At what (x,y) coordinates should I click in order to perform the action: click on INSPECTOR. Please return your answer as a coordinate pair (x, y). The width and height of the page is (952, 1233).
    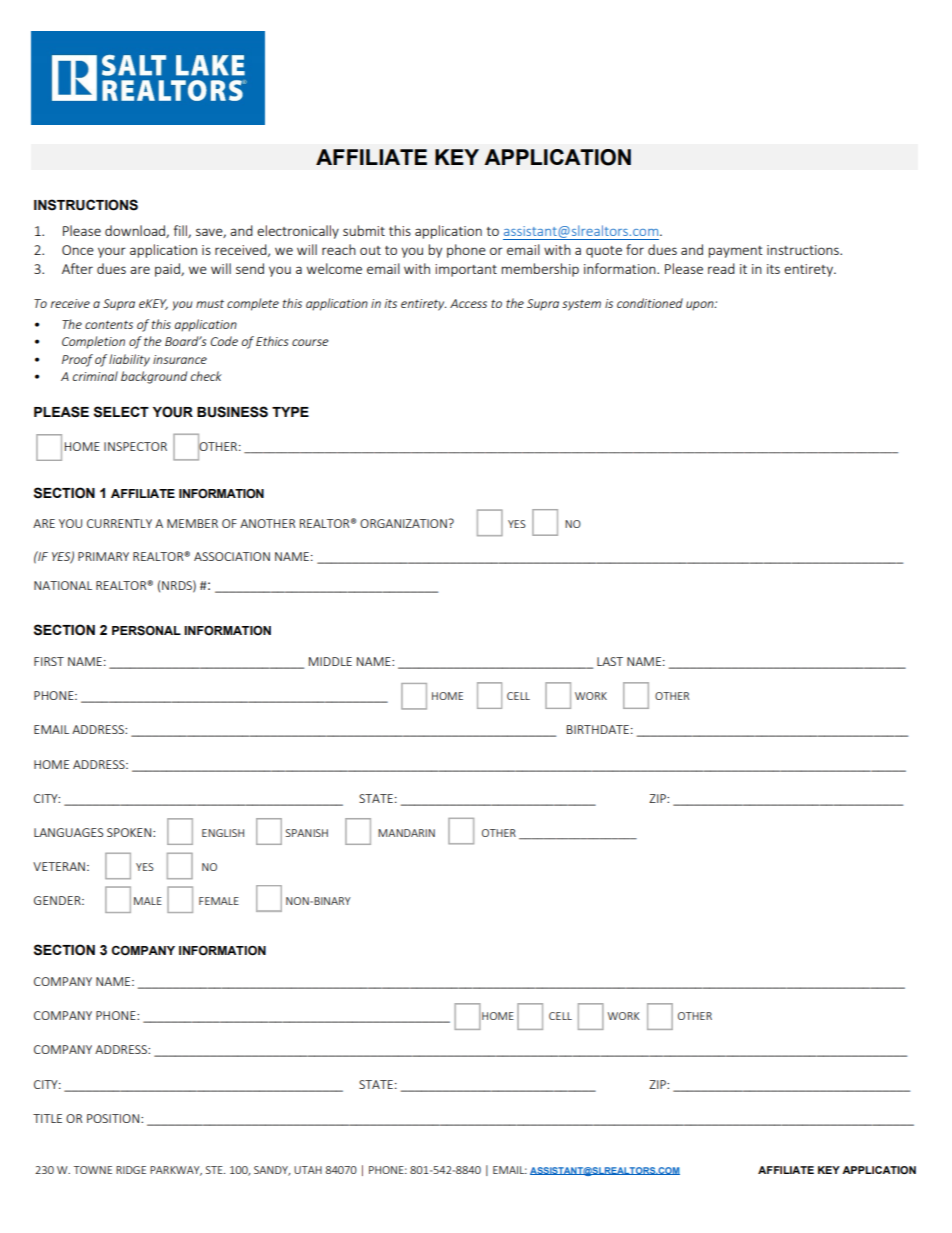
    Looking at the image, I should click on (135, 446).
